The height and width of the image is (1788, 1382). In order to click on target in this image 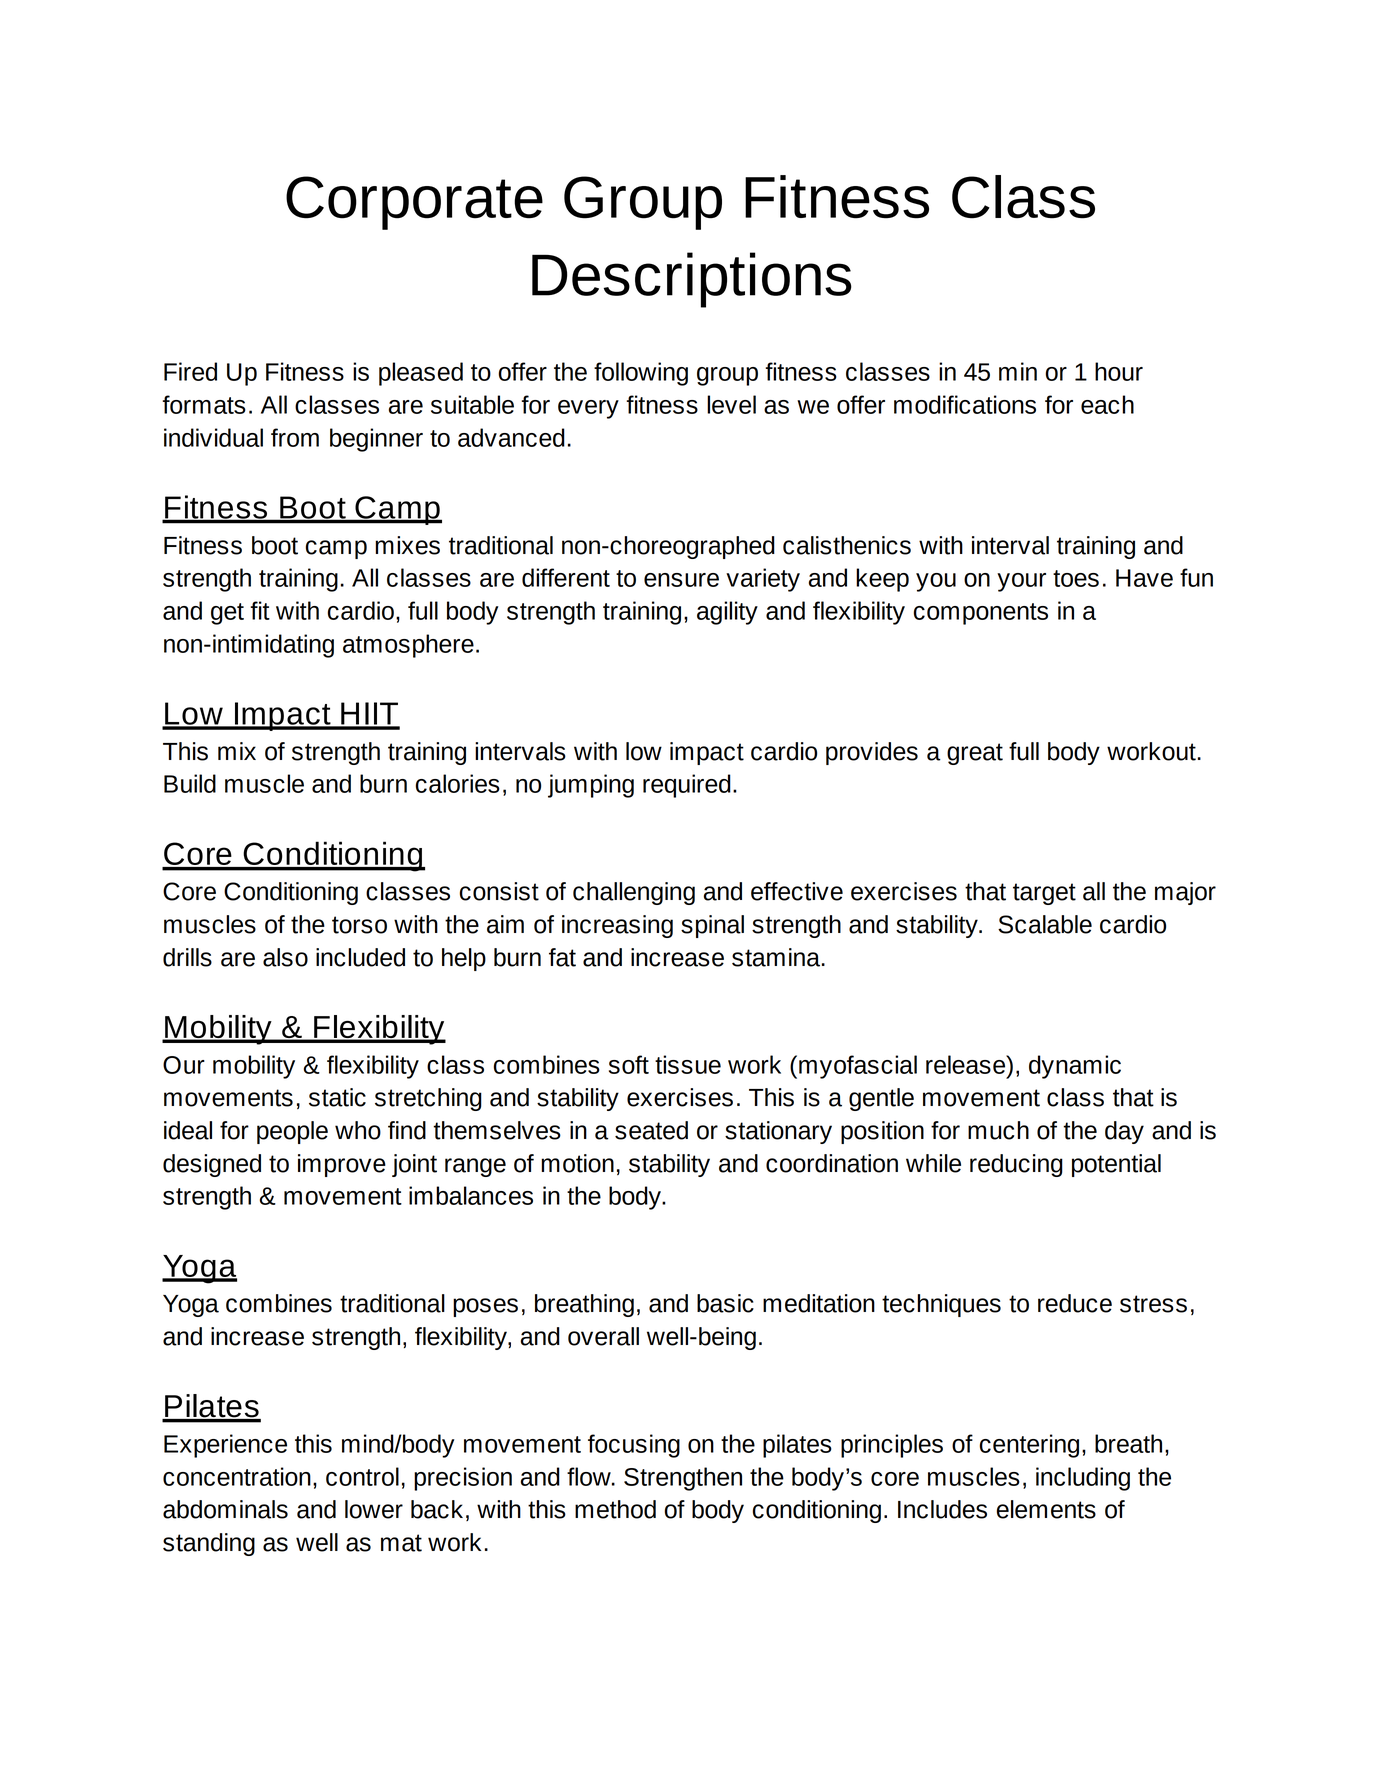, I will do `click(1044, 894)`.
